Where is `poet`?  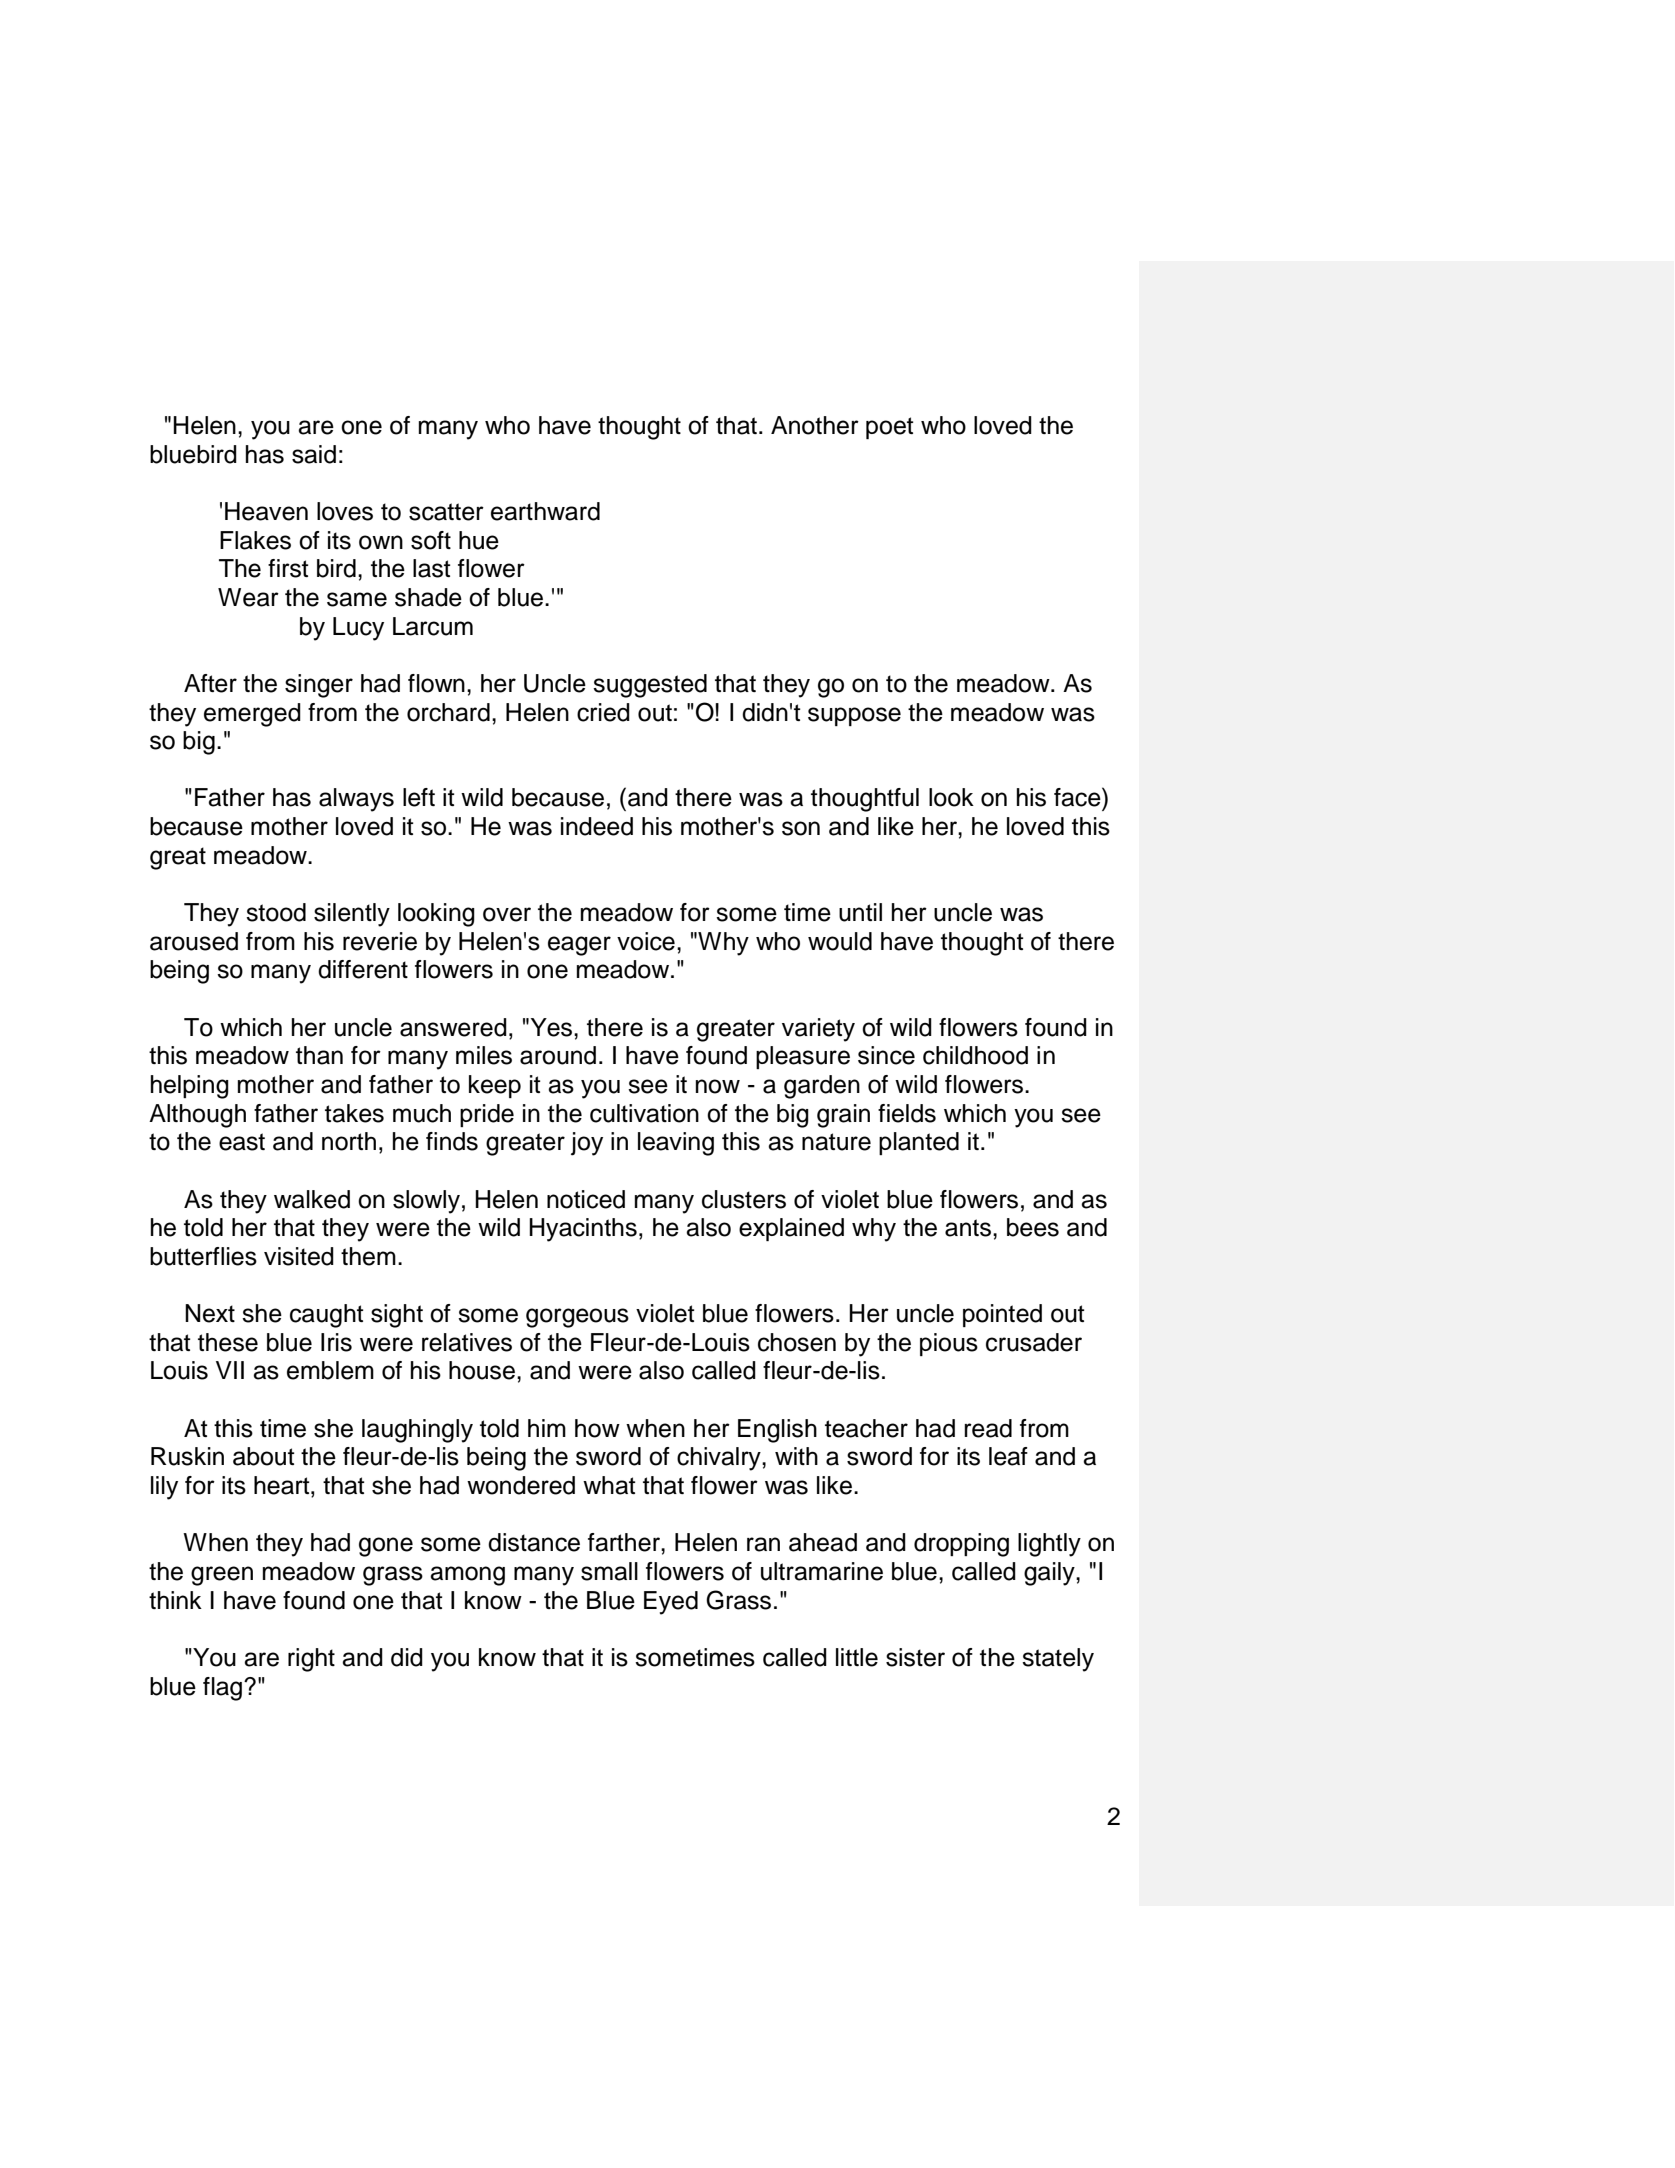 poet is located at coordinates (890, 428).
